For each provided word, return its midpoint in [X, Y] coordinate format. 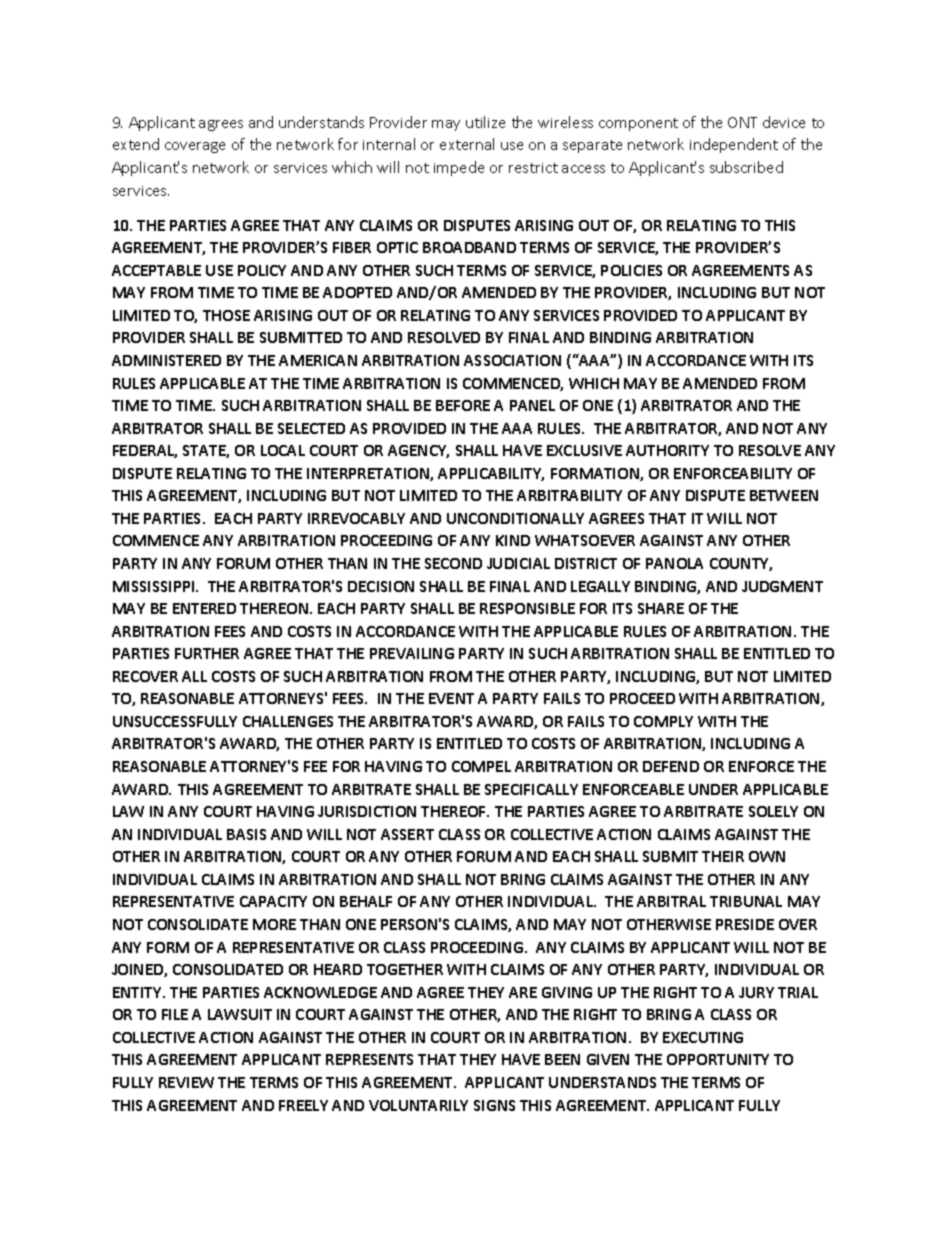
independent [734, 145]
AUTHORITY [667, 450]
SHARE [661, 608]
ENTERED [204, 608]
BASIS [246, 834]
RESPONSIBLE [527, 608]
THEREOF [455, 811]
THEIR [723, 856]
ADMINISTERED [166, 360]
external [467, 144]
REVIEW [186, 1082]
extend [136, 144]
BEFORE [463, 405]
